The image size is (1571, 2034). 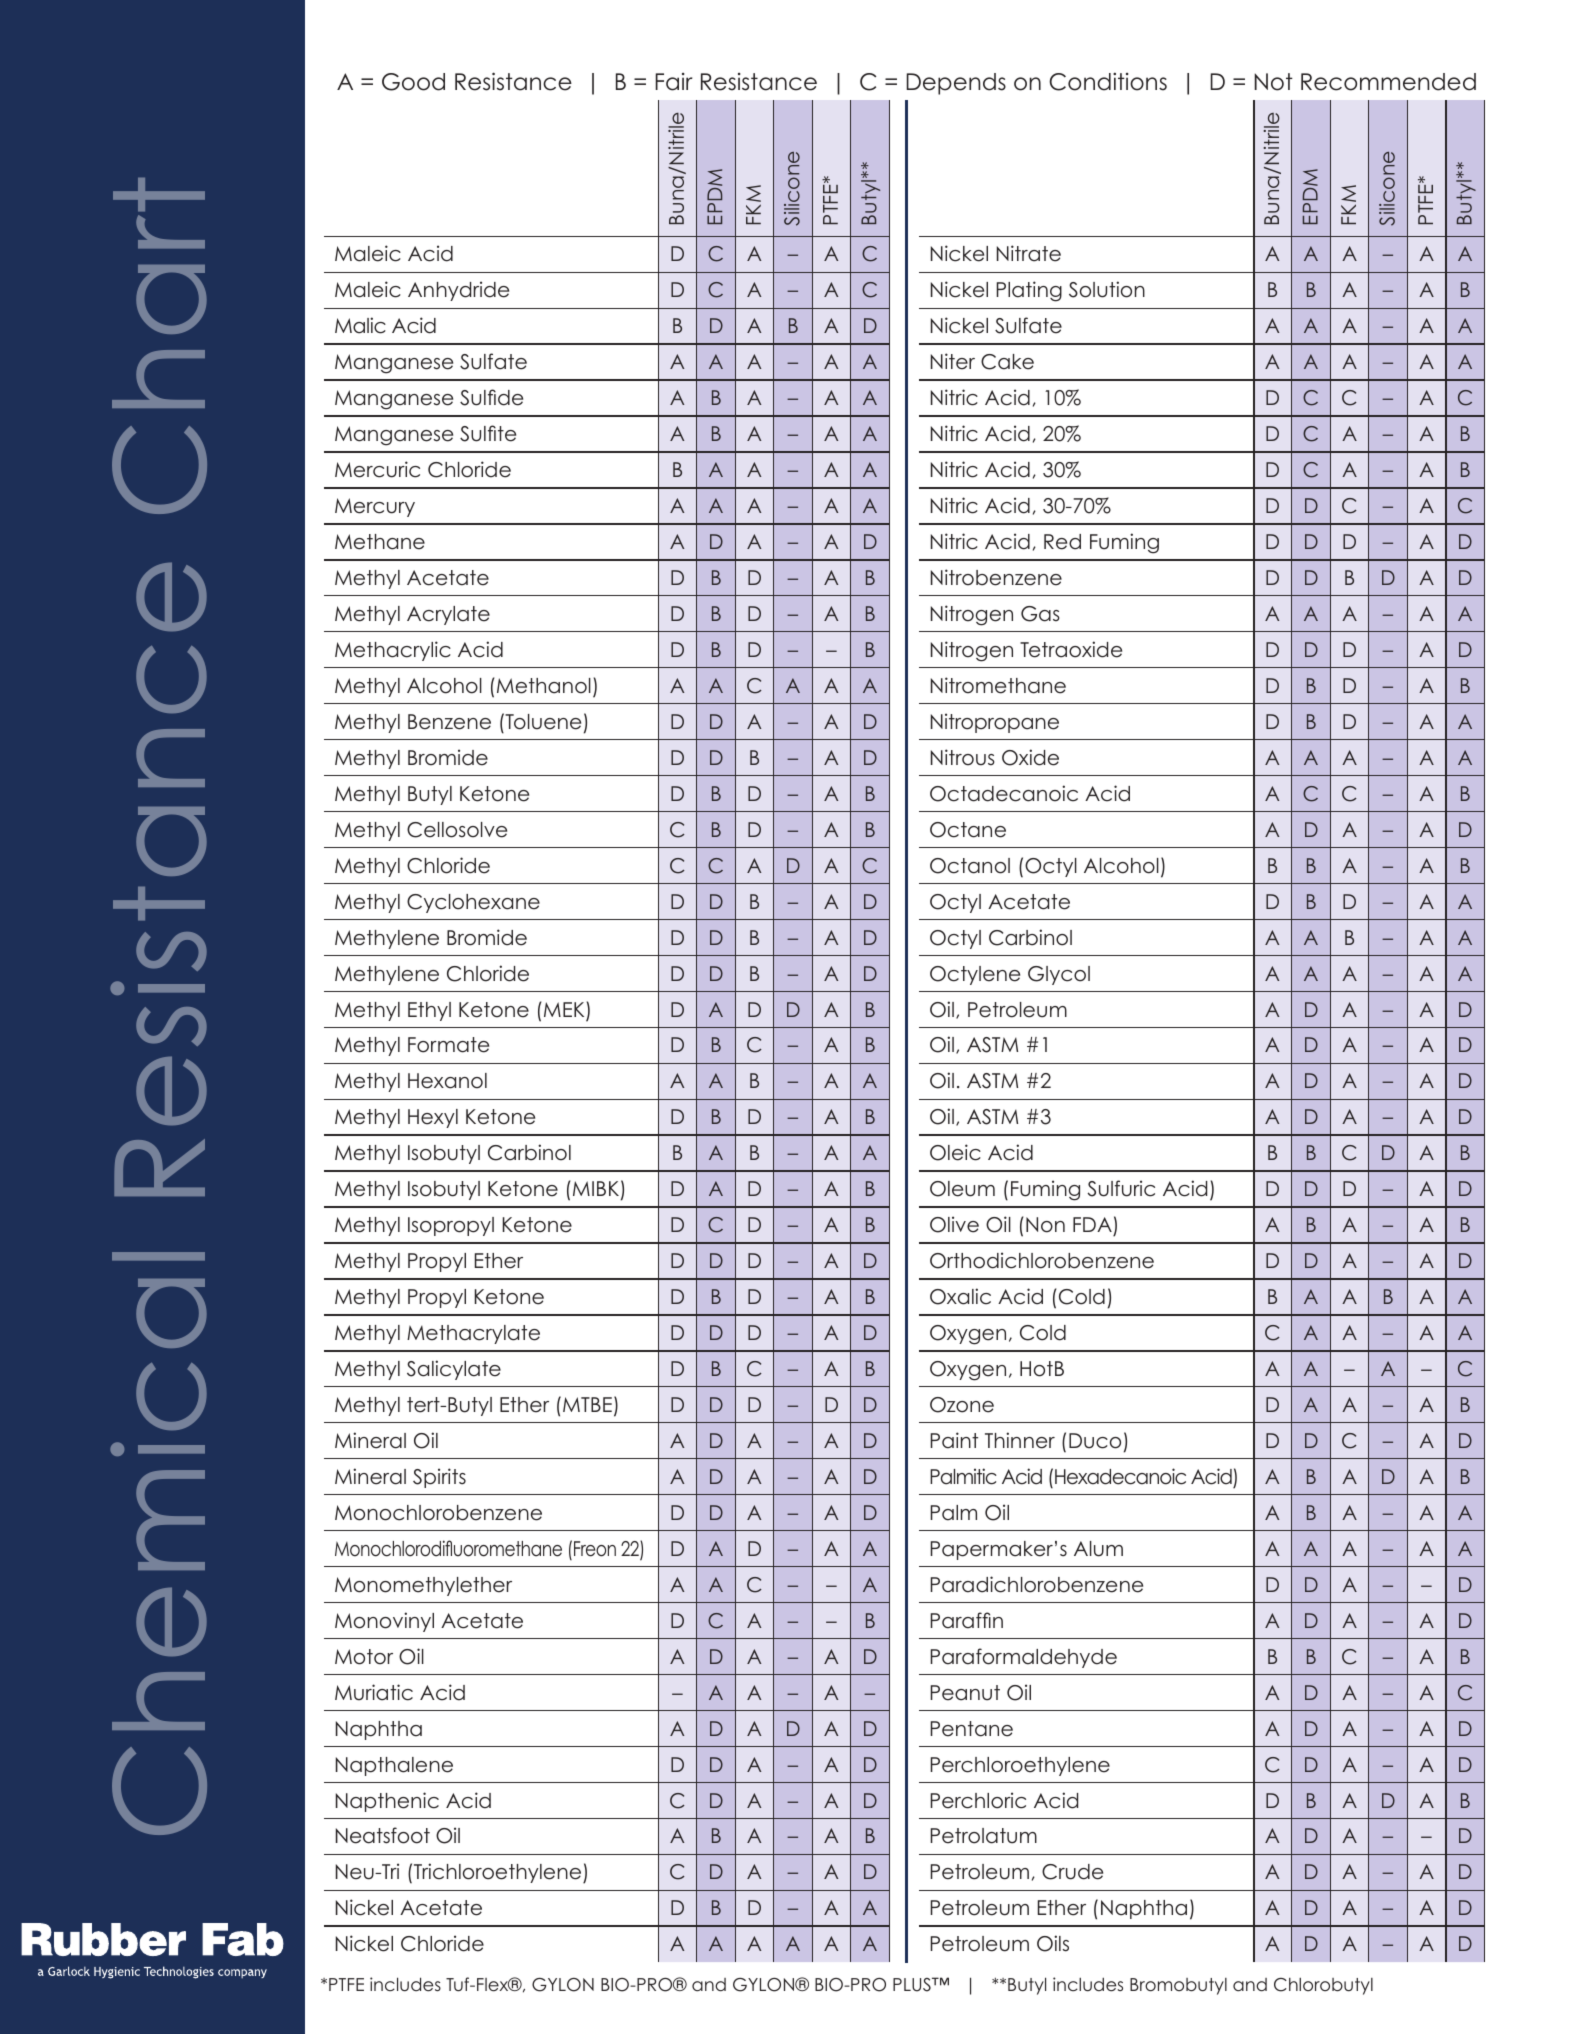 What do you see at coordinates (413, 82) in the page?
I see `Good` at bounding box center [413, 82].
